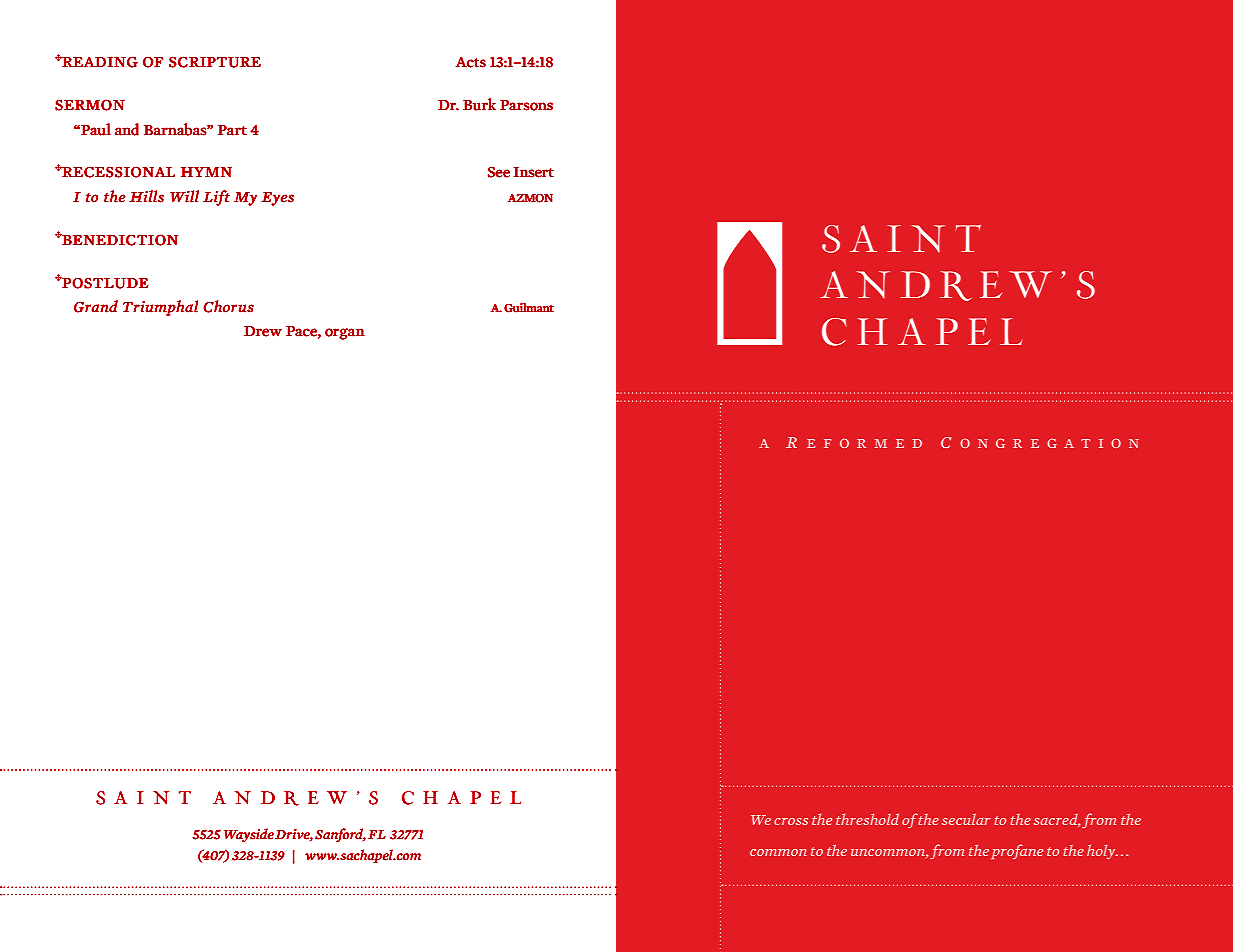 This screenshot has width=1233, height=952. What do you see at coordinates (249, 835) in the screenshot?
I see `Wayside` at bounding box center [249, 835].
